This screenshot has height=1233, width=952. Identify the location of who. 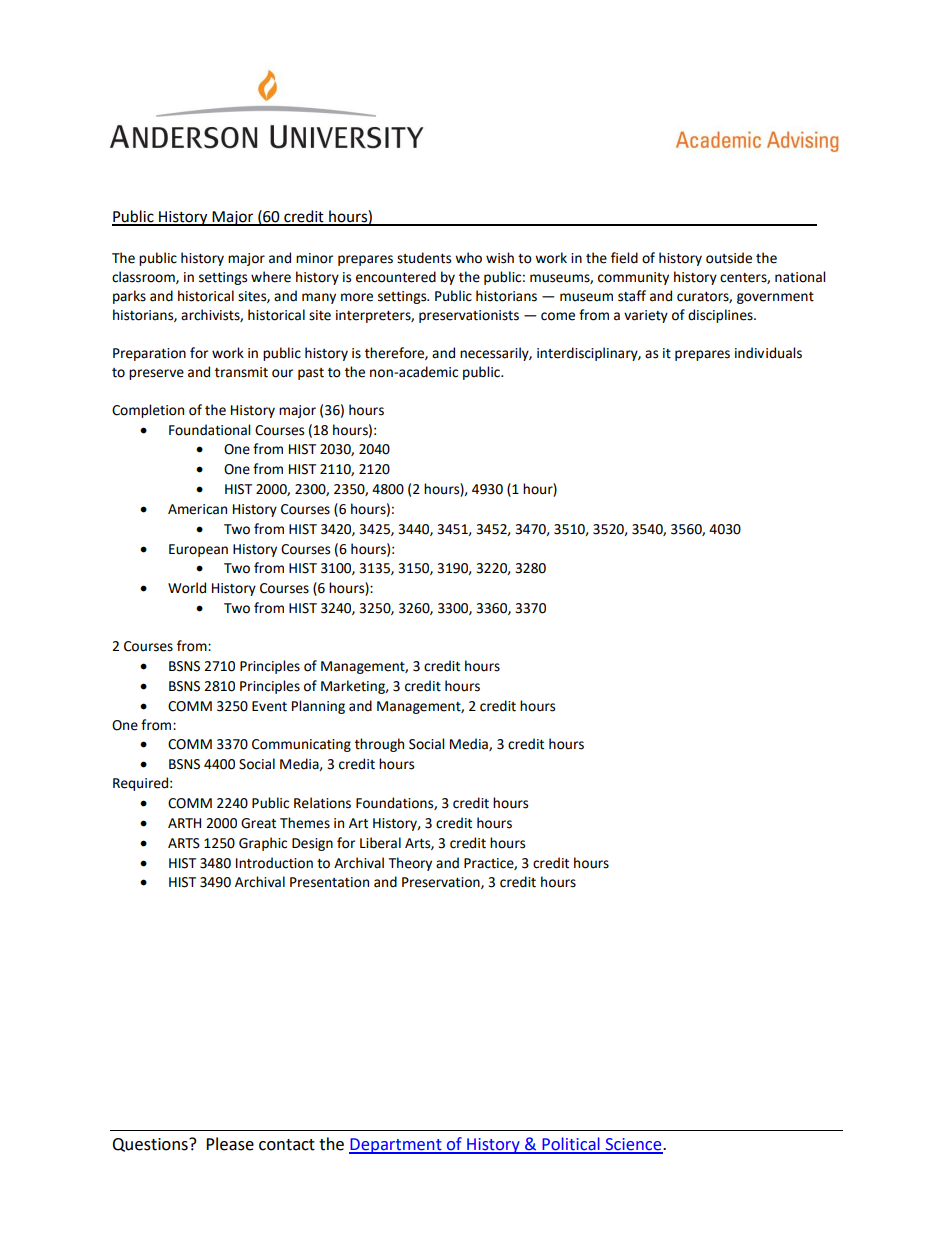
(468, 258).
